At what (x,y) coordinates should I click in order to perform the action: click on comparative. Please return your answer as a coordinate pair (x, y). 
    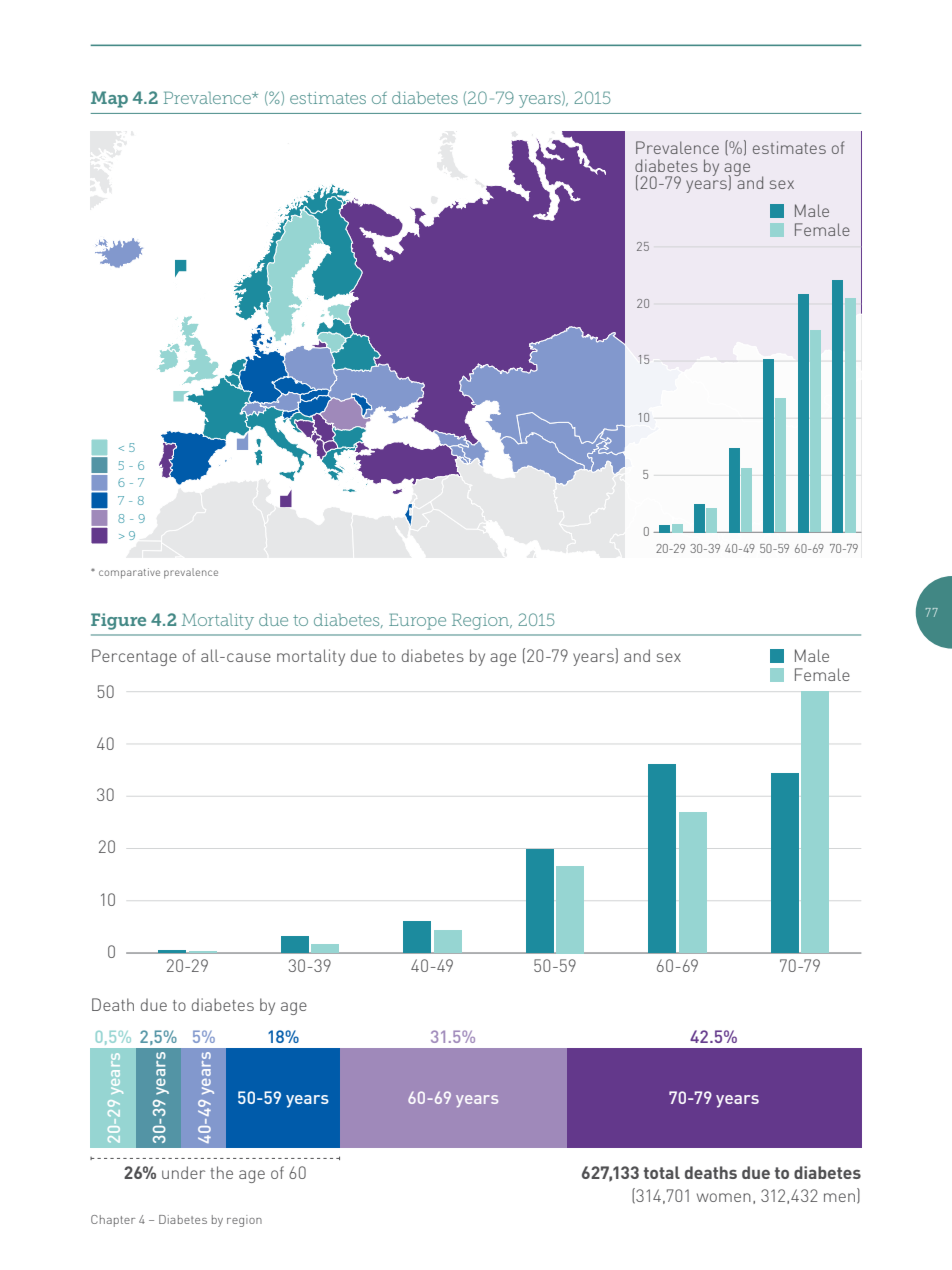
    Looking at the image, I should click on (129, 573).
